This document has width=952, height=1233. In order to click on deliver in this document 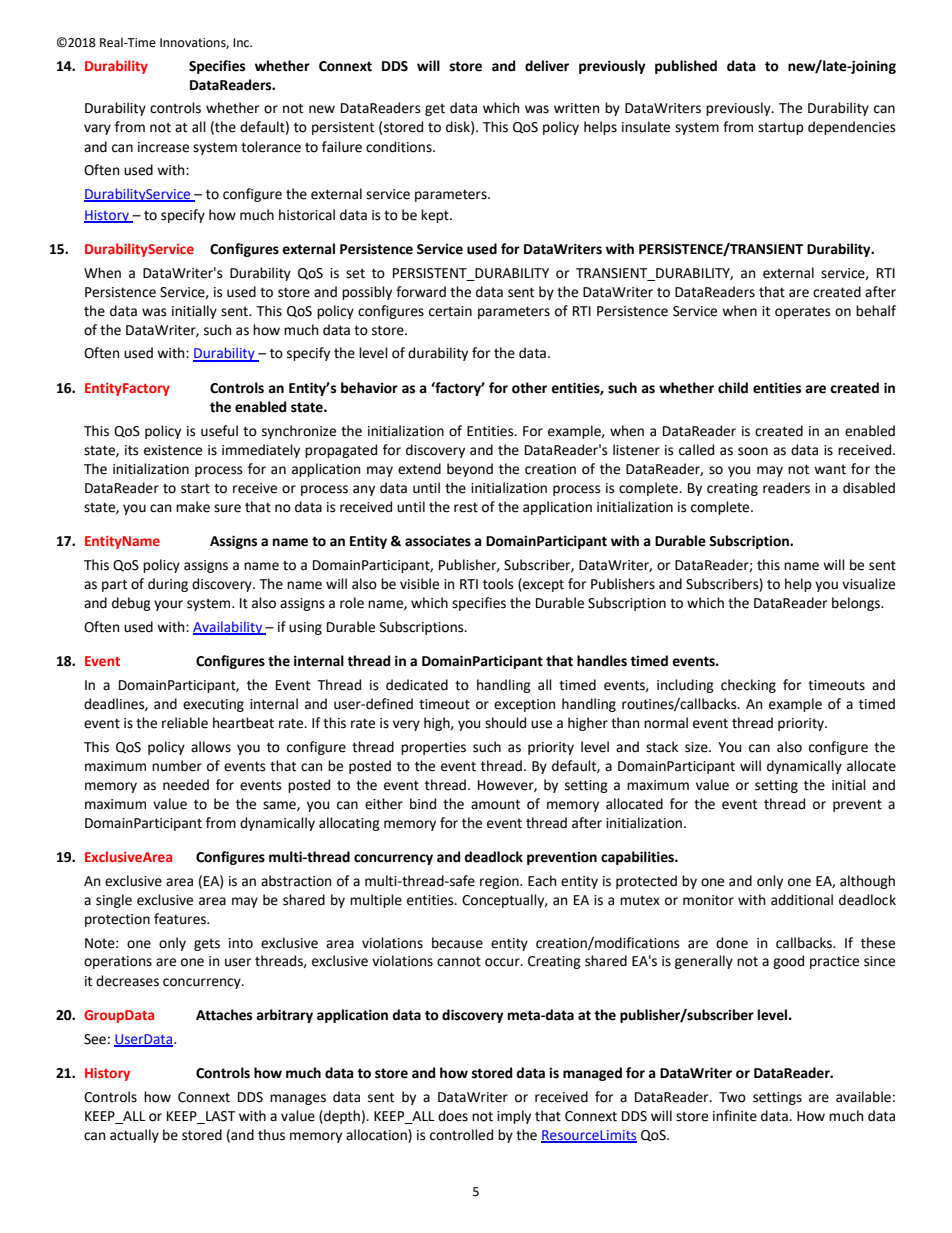, I will do `click(547, 66)`.
